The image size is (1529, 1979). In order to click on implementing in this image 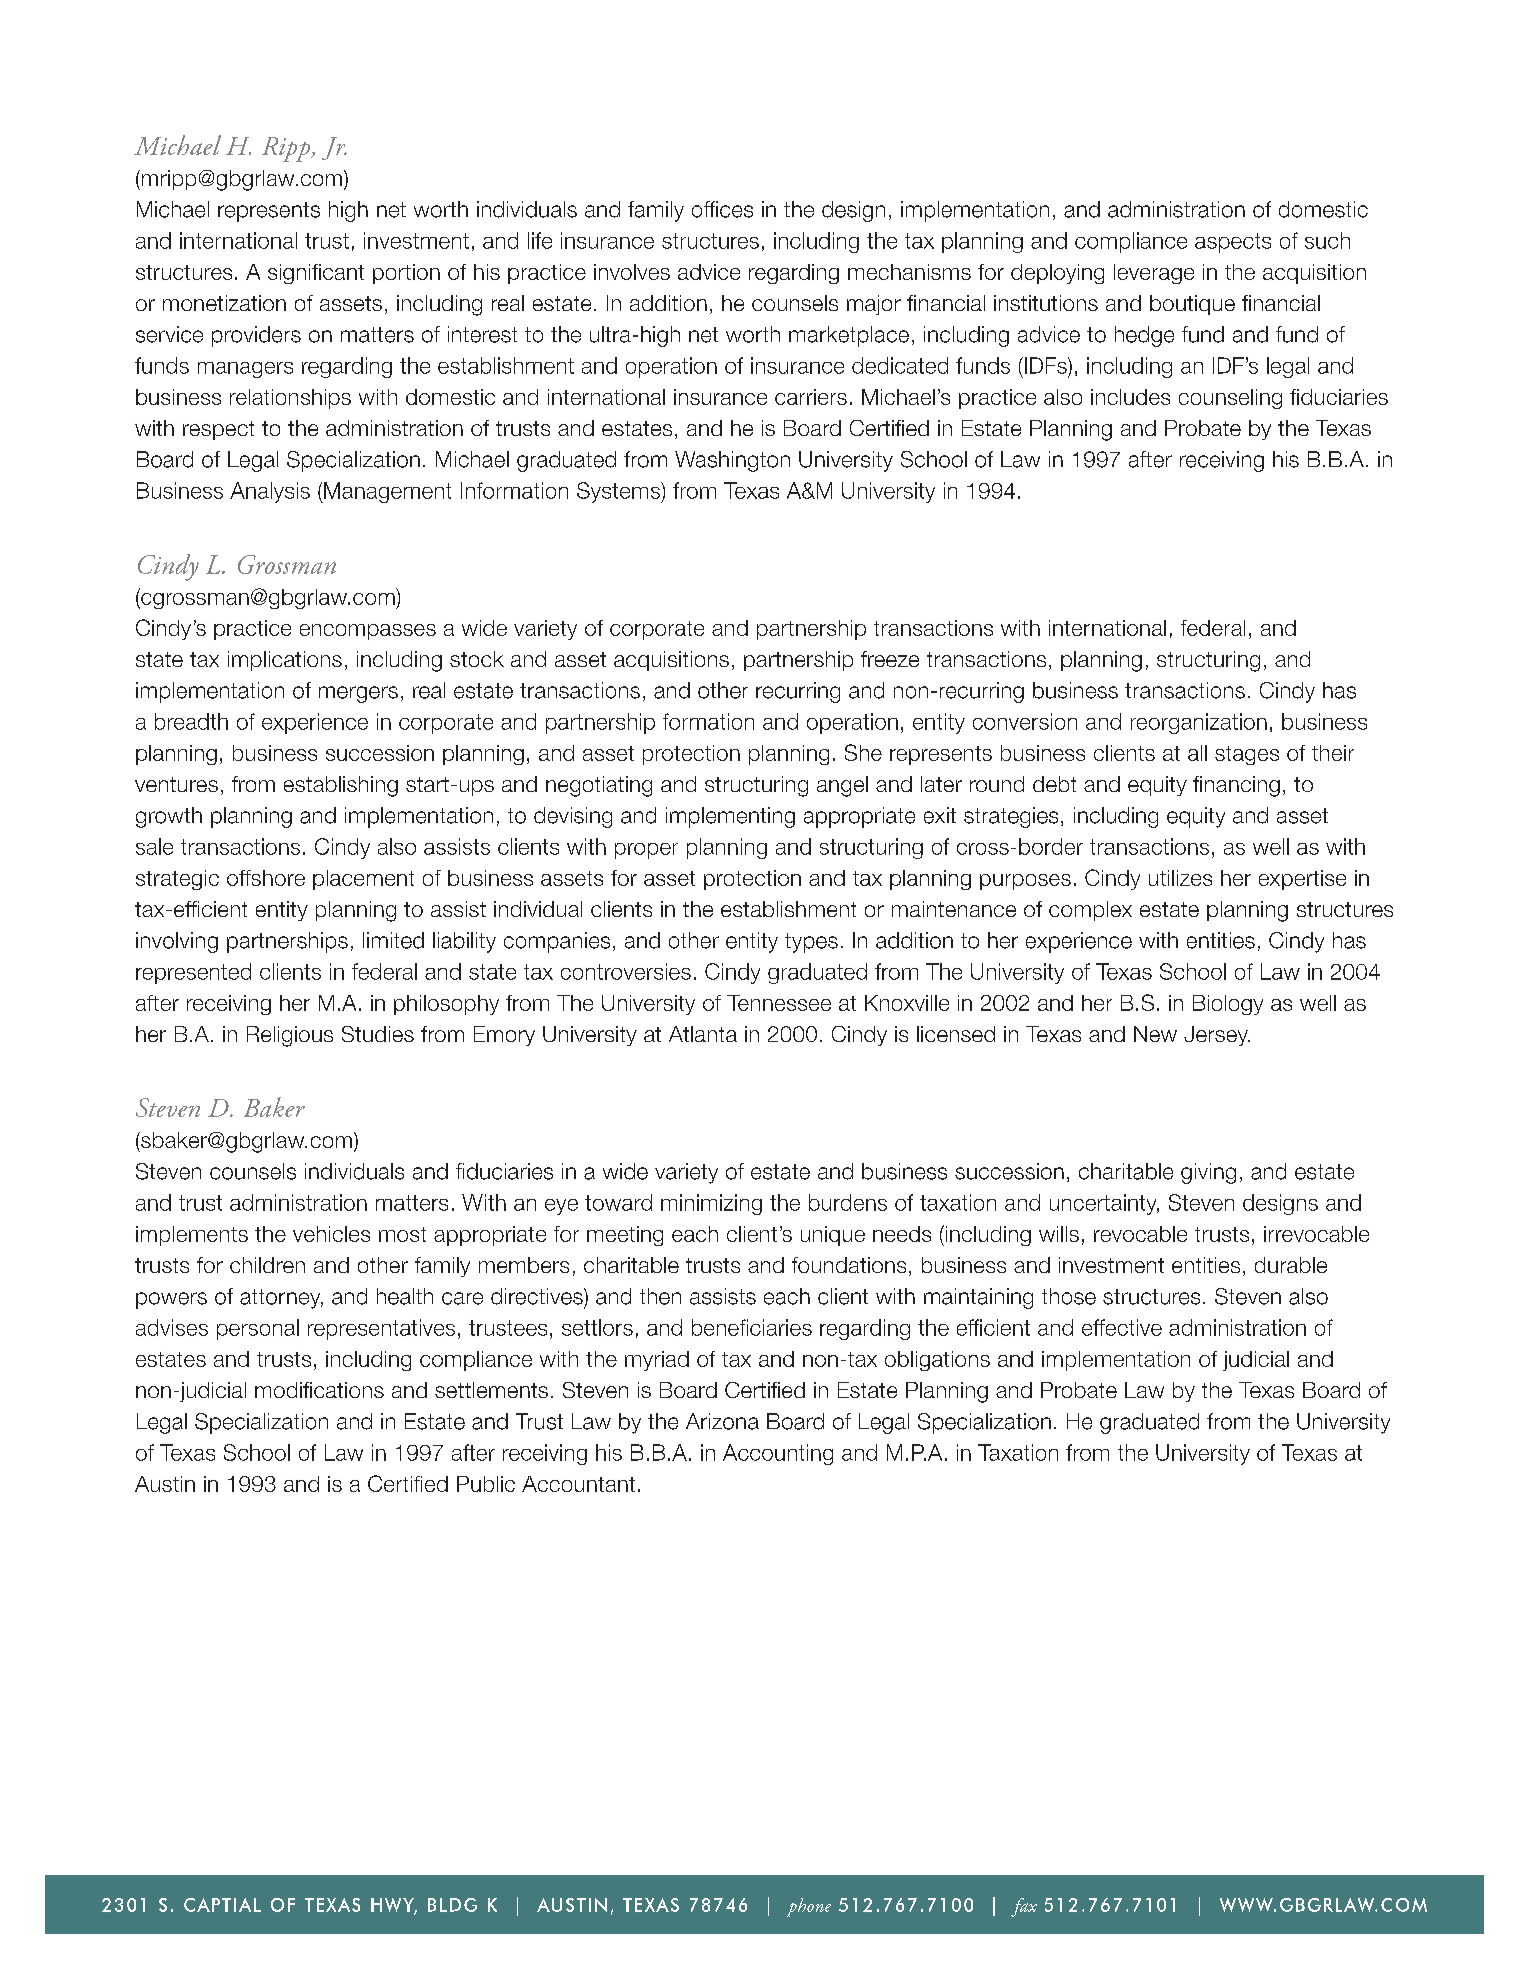, I will do `click(730, 817)`.
